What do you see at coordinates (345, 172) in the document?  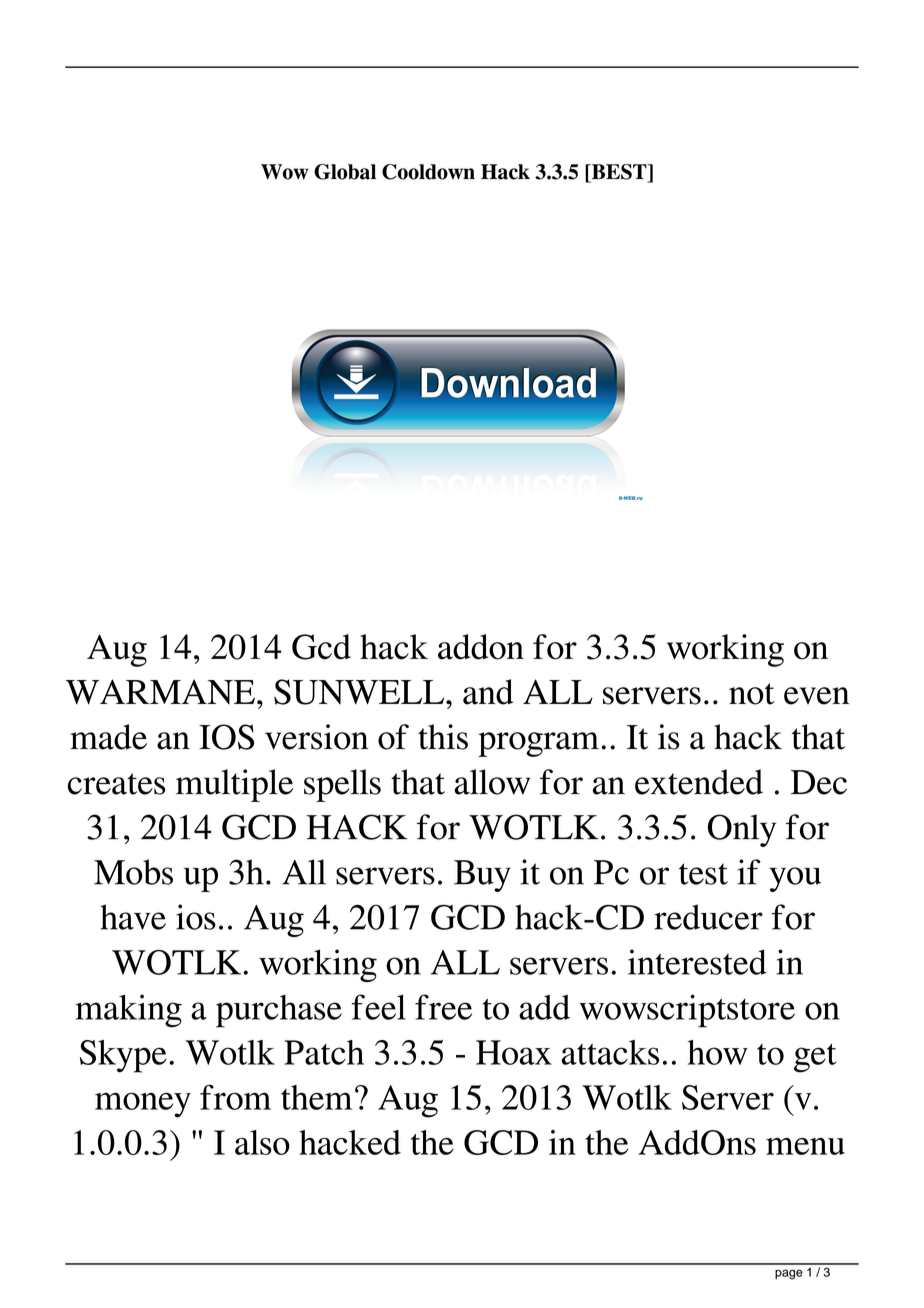 I see `Global` at bounding box center [345, 172].
